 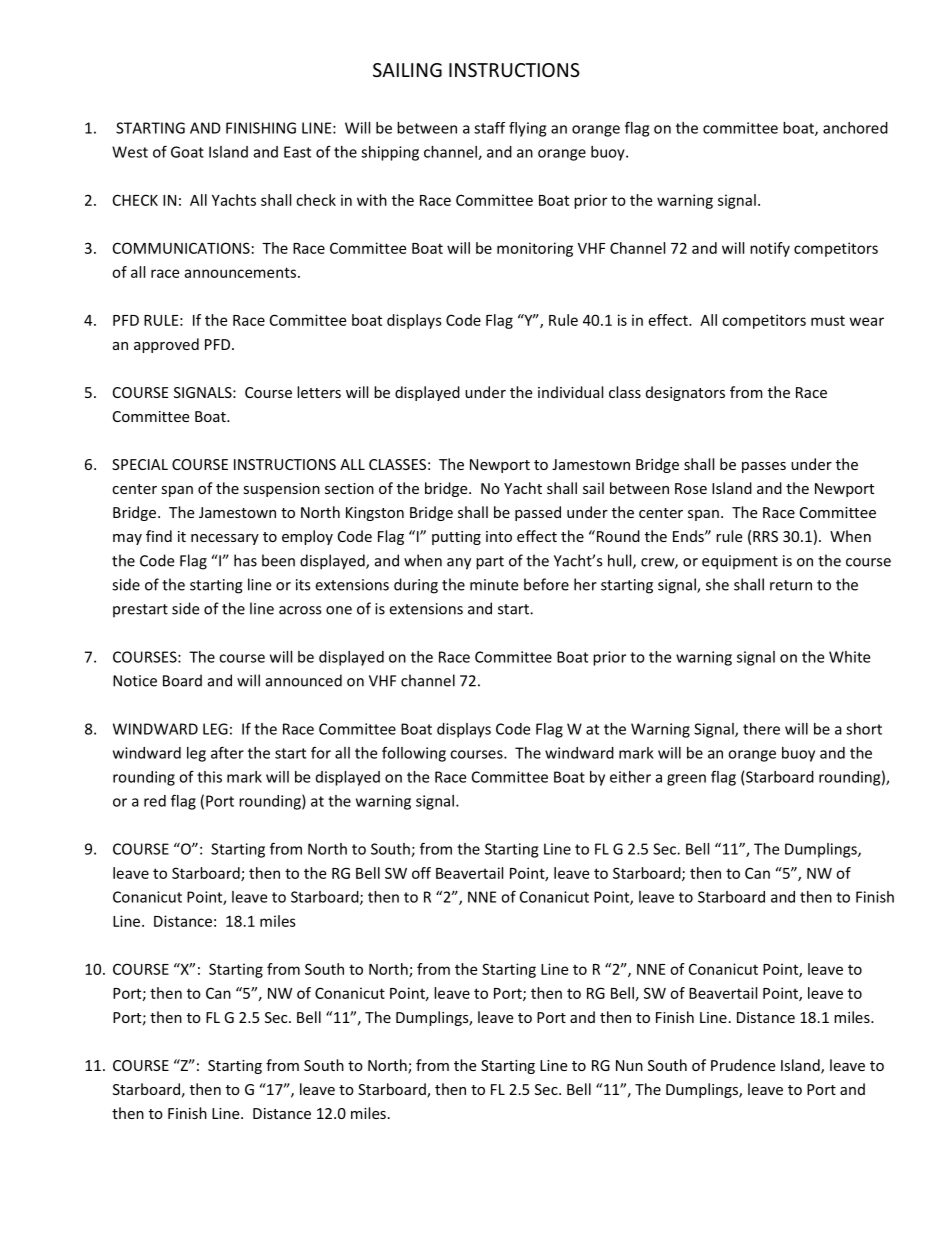 What do you see at coordinates (743, 1065) in the screenshot?
I see `Prudence` at bounding box center [743, 1065].
